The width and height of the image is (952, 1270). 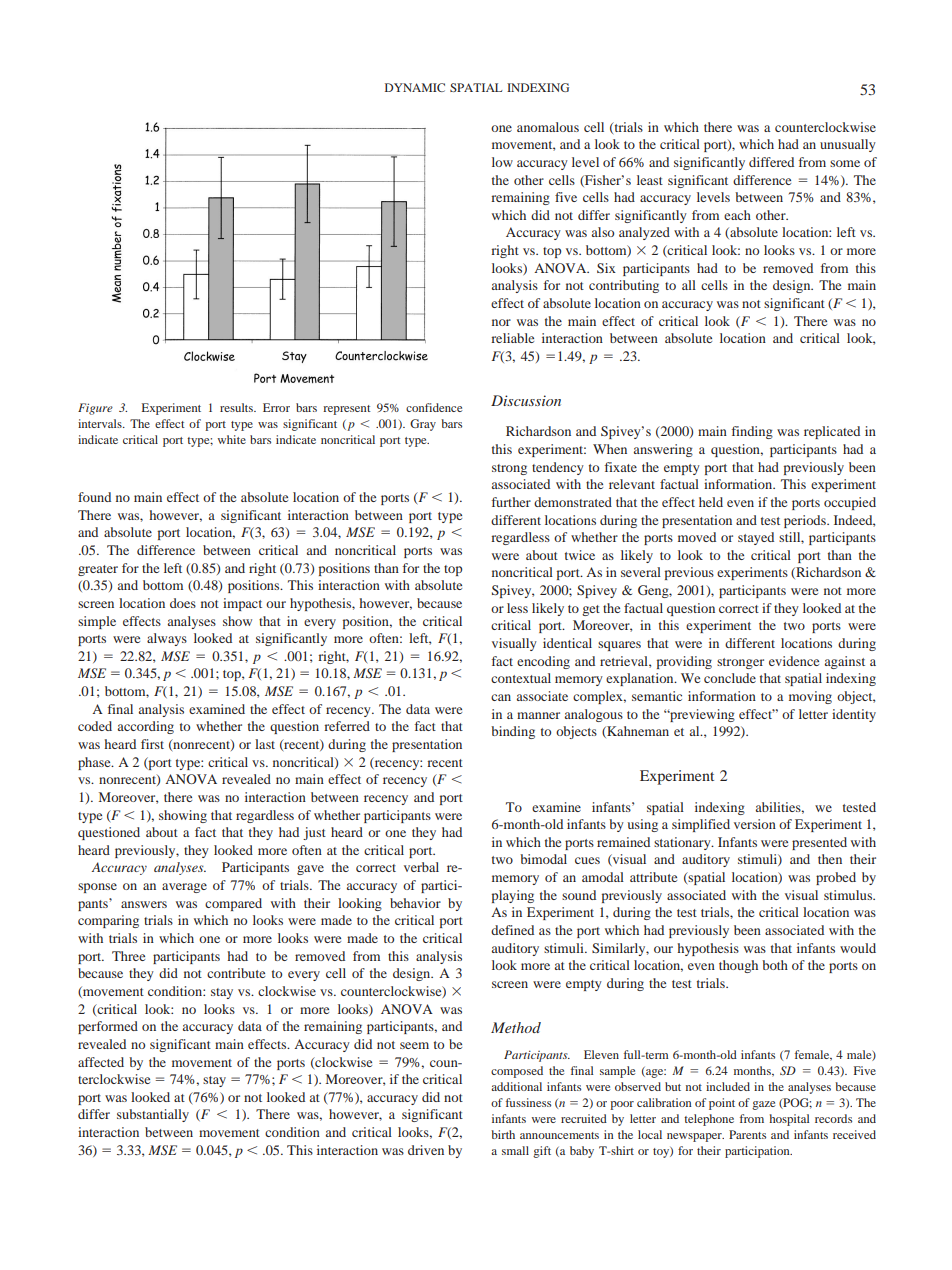 I want to click on substantially, so click(x=153, y=1115).
